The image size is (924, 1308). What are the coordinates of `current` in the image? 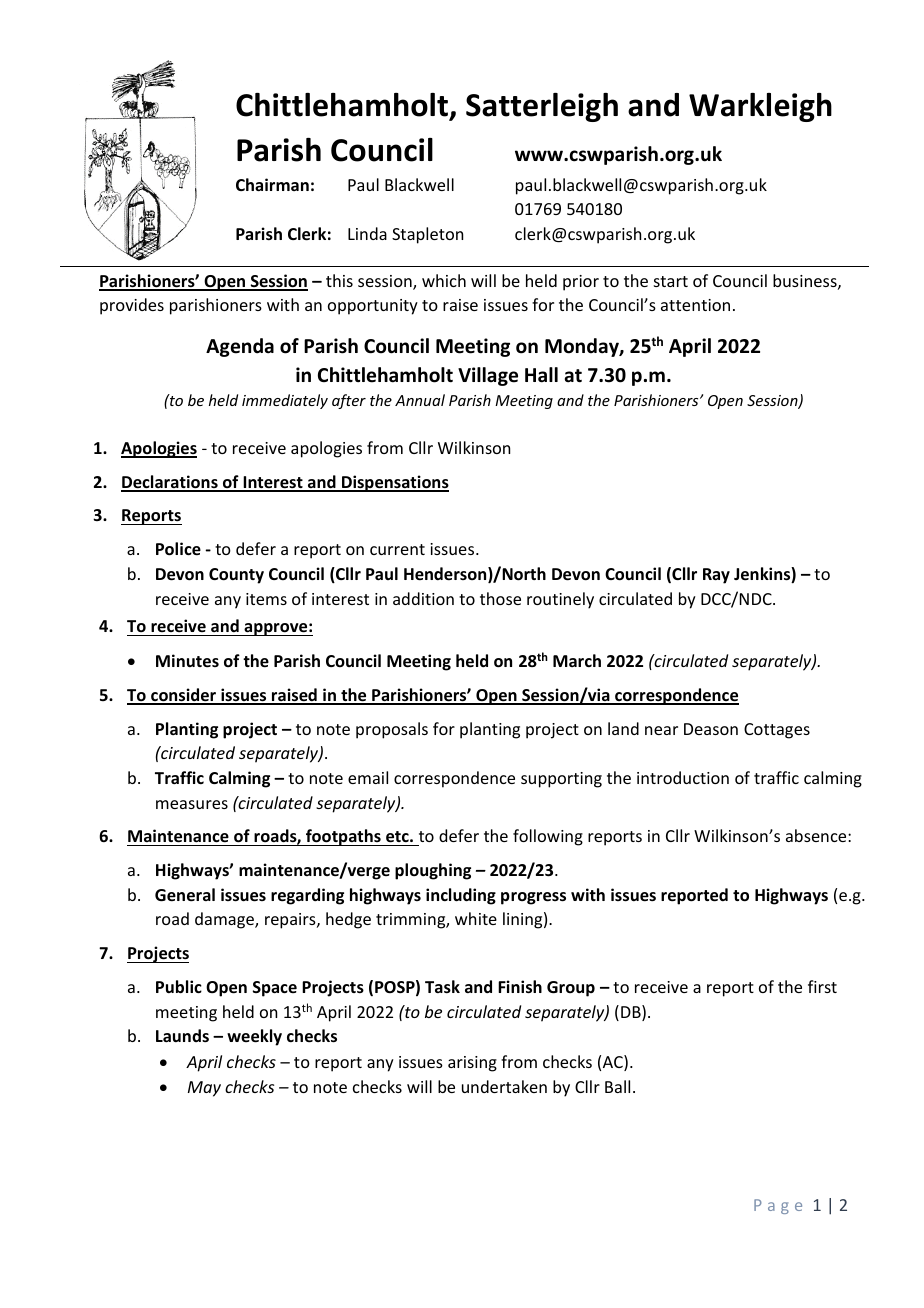 It's located at (397, 549).
